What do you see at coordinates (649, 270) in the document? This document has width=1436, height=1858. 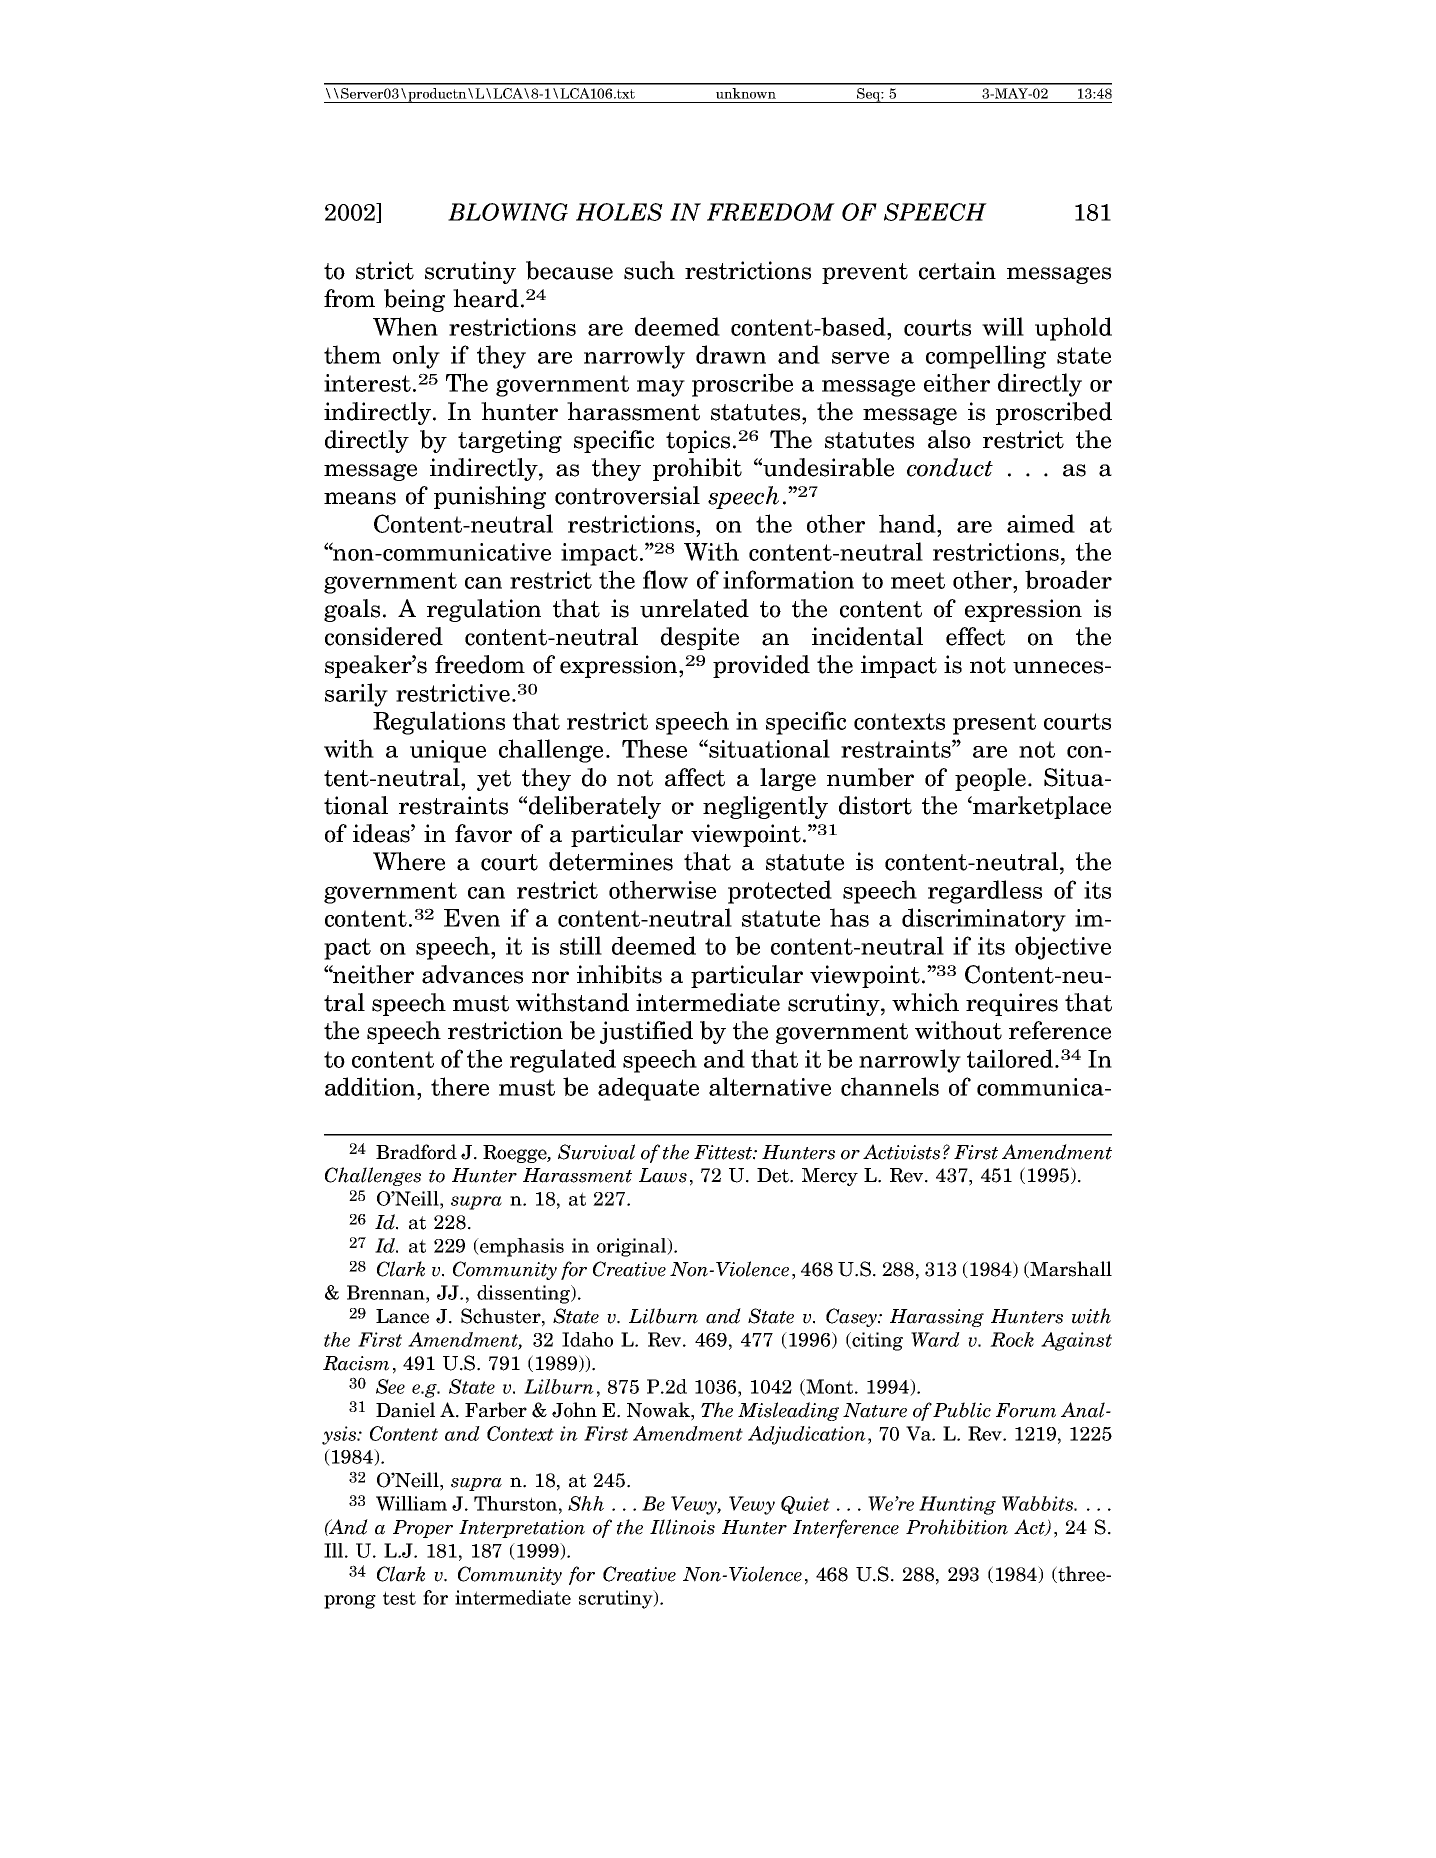 I see `such` at bounding box center [649, 270].
